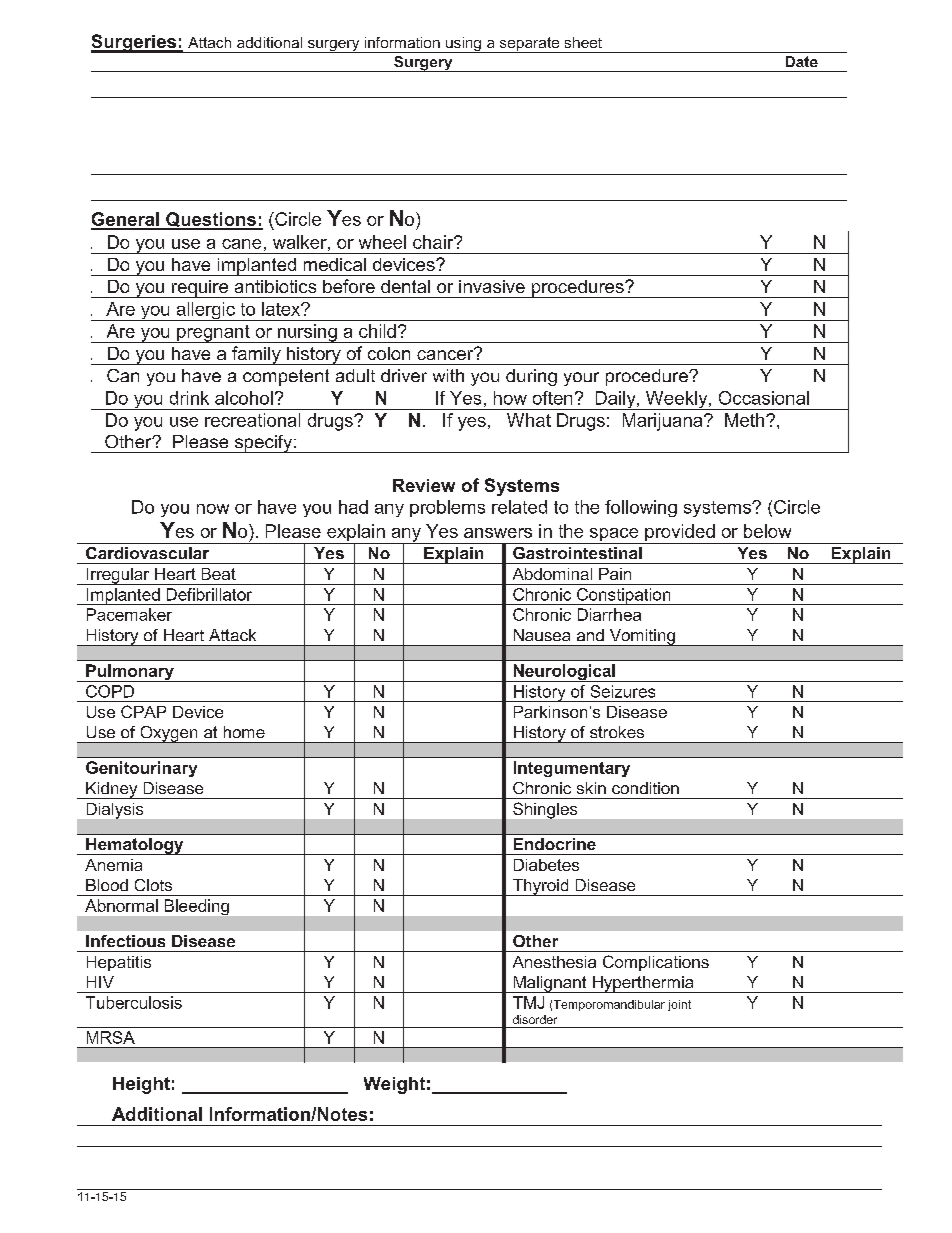 This page has height=1233, width=952. Describe the element at coordinates (535, 1019) in the page. I see `disorder` at that location.
